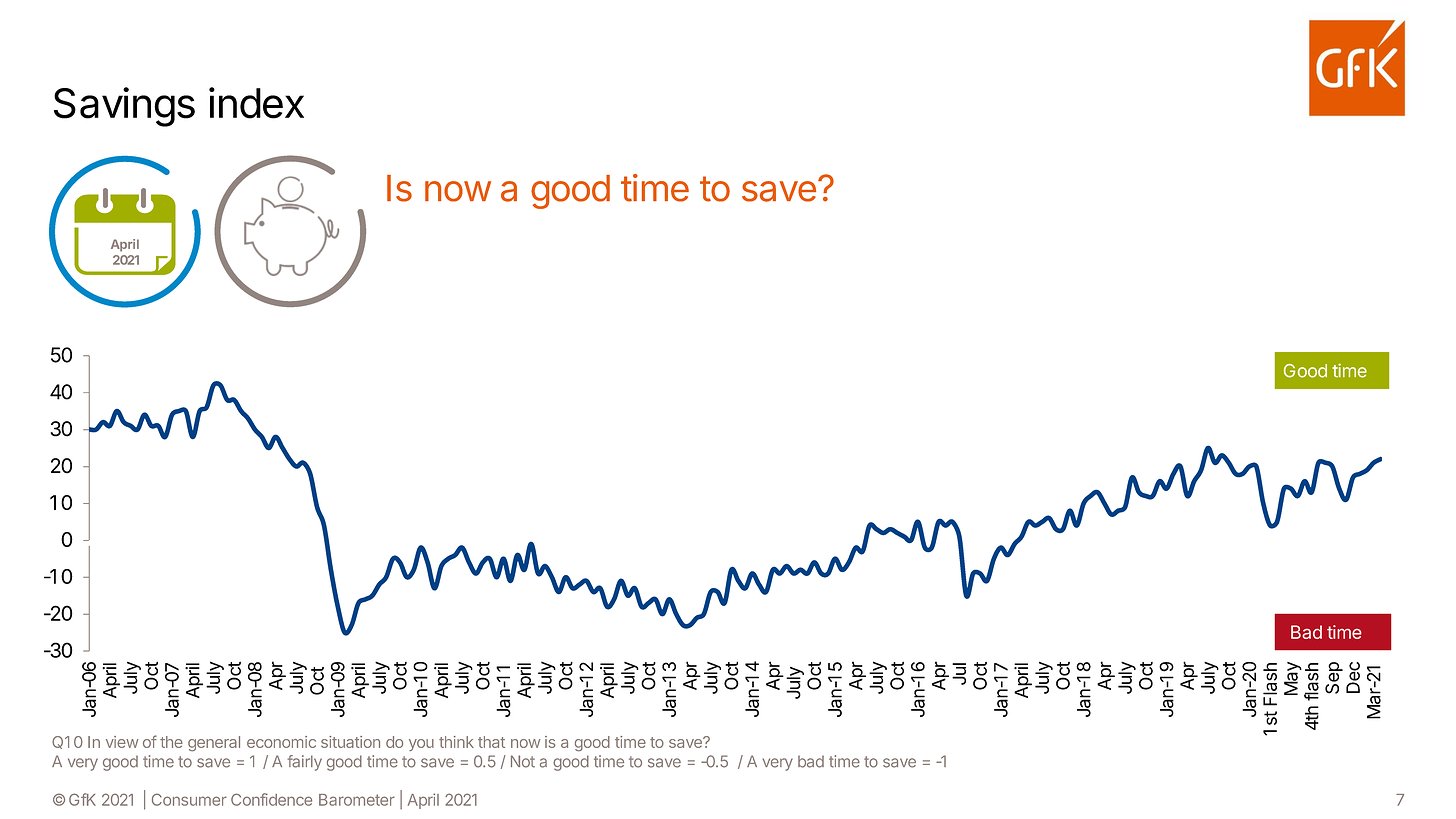  What do you see at coordinates (456, 742) in the screenshot?
I see `think` at bounding box center [456, 742].
